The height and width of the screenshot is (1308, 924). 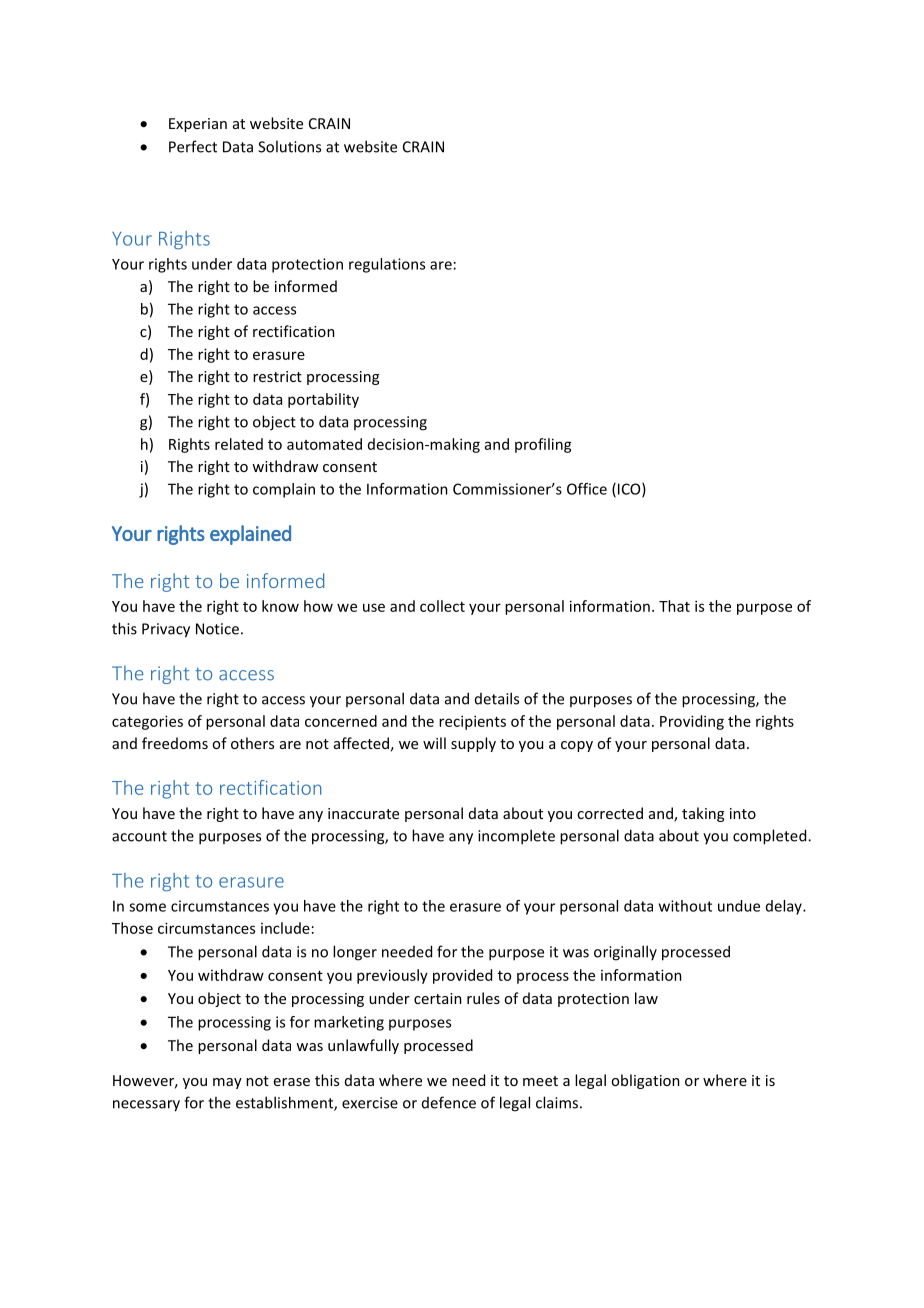 What do you see at coordinates (289, 146) in the screenshot?
I see `Solutions` at bounding box center [289, 146].
